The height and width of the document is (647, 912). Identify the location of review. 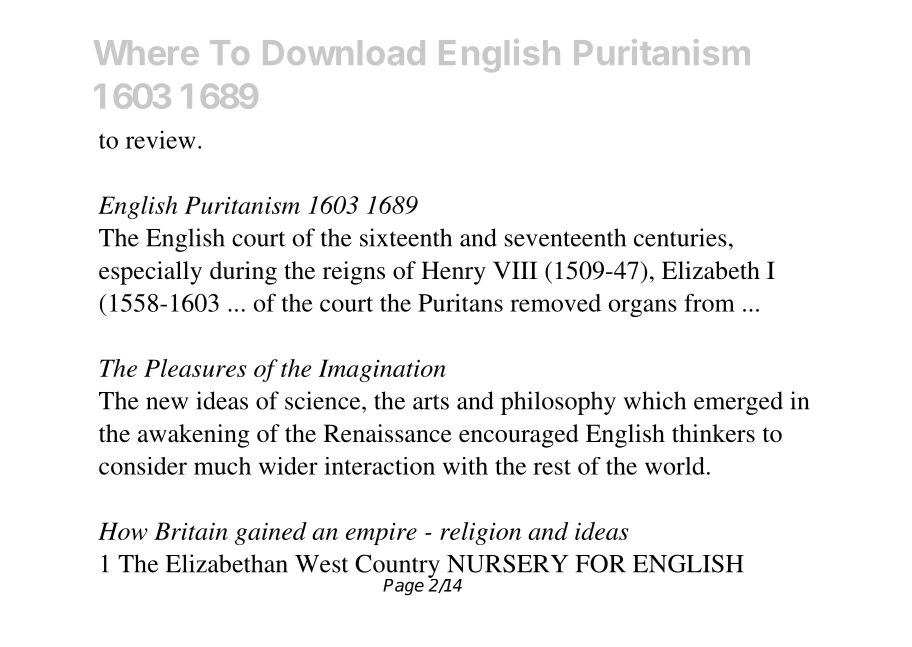
(161, 140).
